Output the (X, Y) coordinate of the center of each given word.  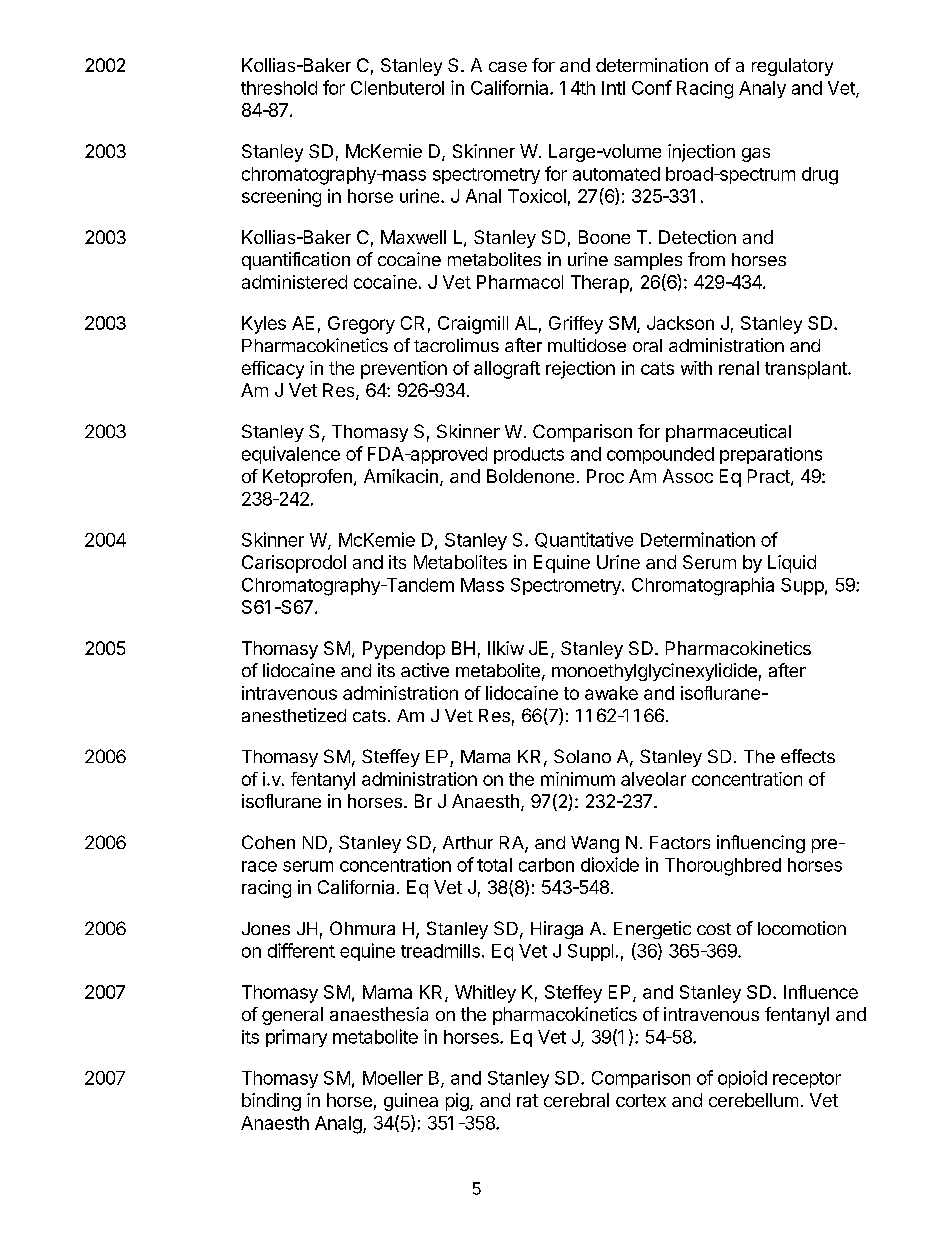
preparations (771, 455)
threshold (279, 88)
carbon (546, 865)
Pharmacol (520, 282)
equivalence (291, 455)
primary (296, 1038)
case (508, 67)
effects (808, 756)
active (425, 670)
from (706, 259)
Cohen (268, 842)
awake (611, 693)
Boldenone (530, 476)
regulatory (792, 67)
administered (294, 282)
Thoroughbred (723, 867)
